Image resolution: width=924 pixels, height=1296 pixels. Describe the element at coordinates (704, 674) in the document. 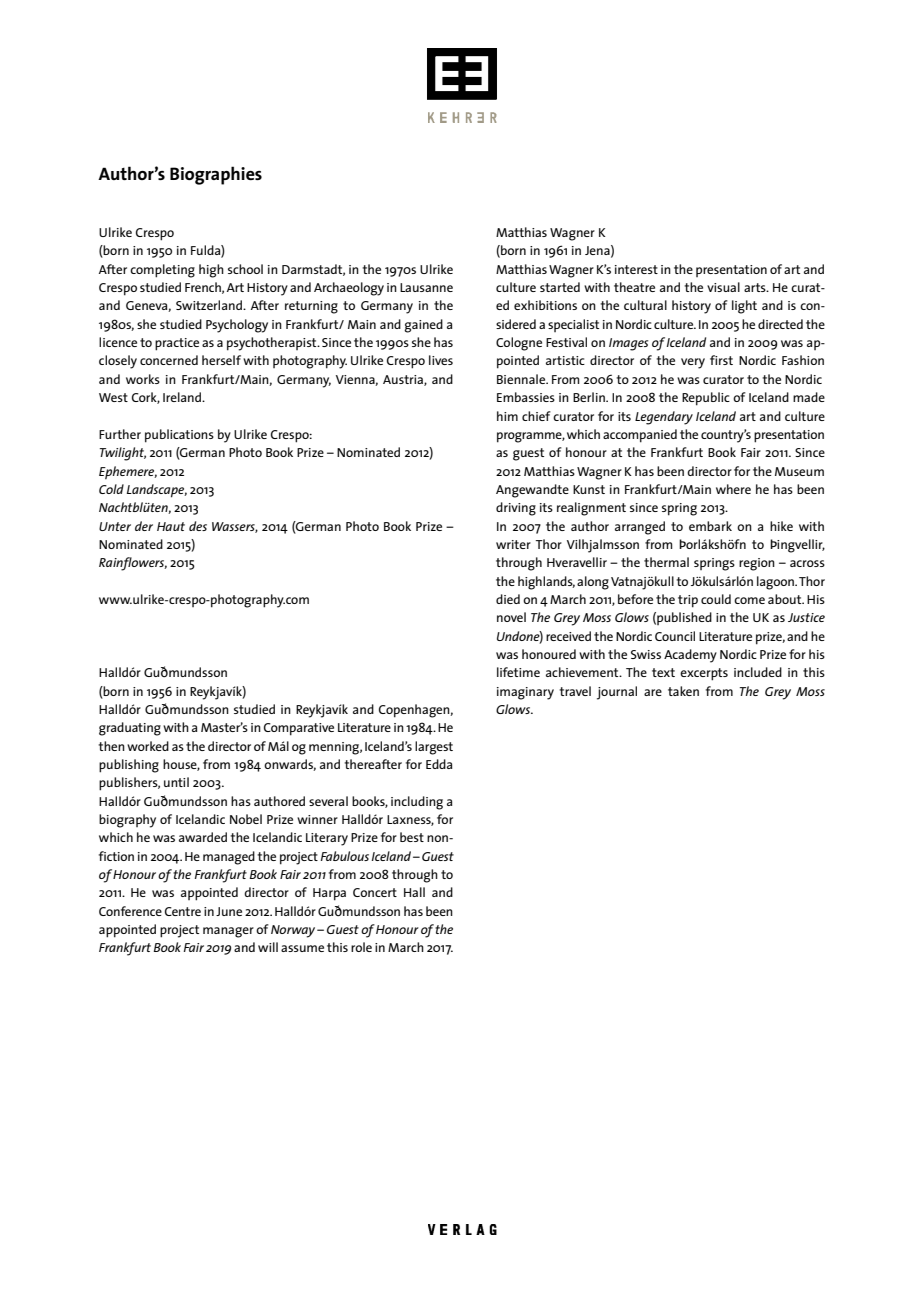

I see `excerpts` at that location.
